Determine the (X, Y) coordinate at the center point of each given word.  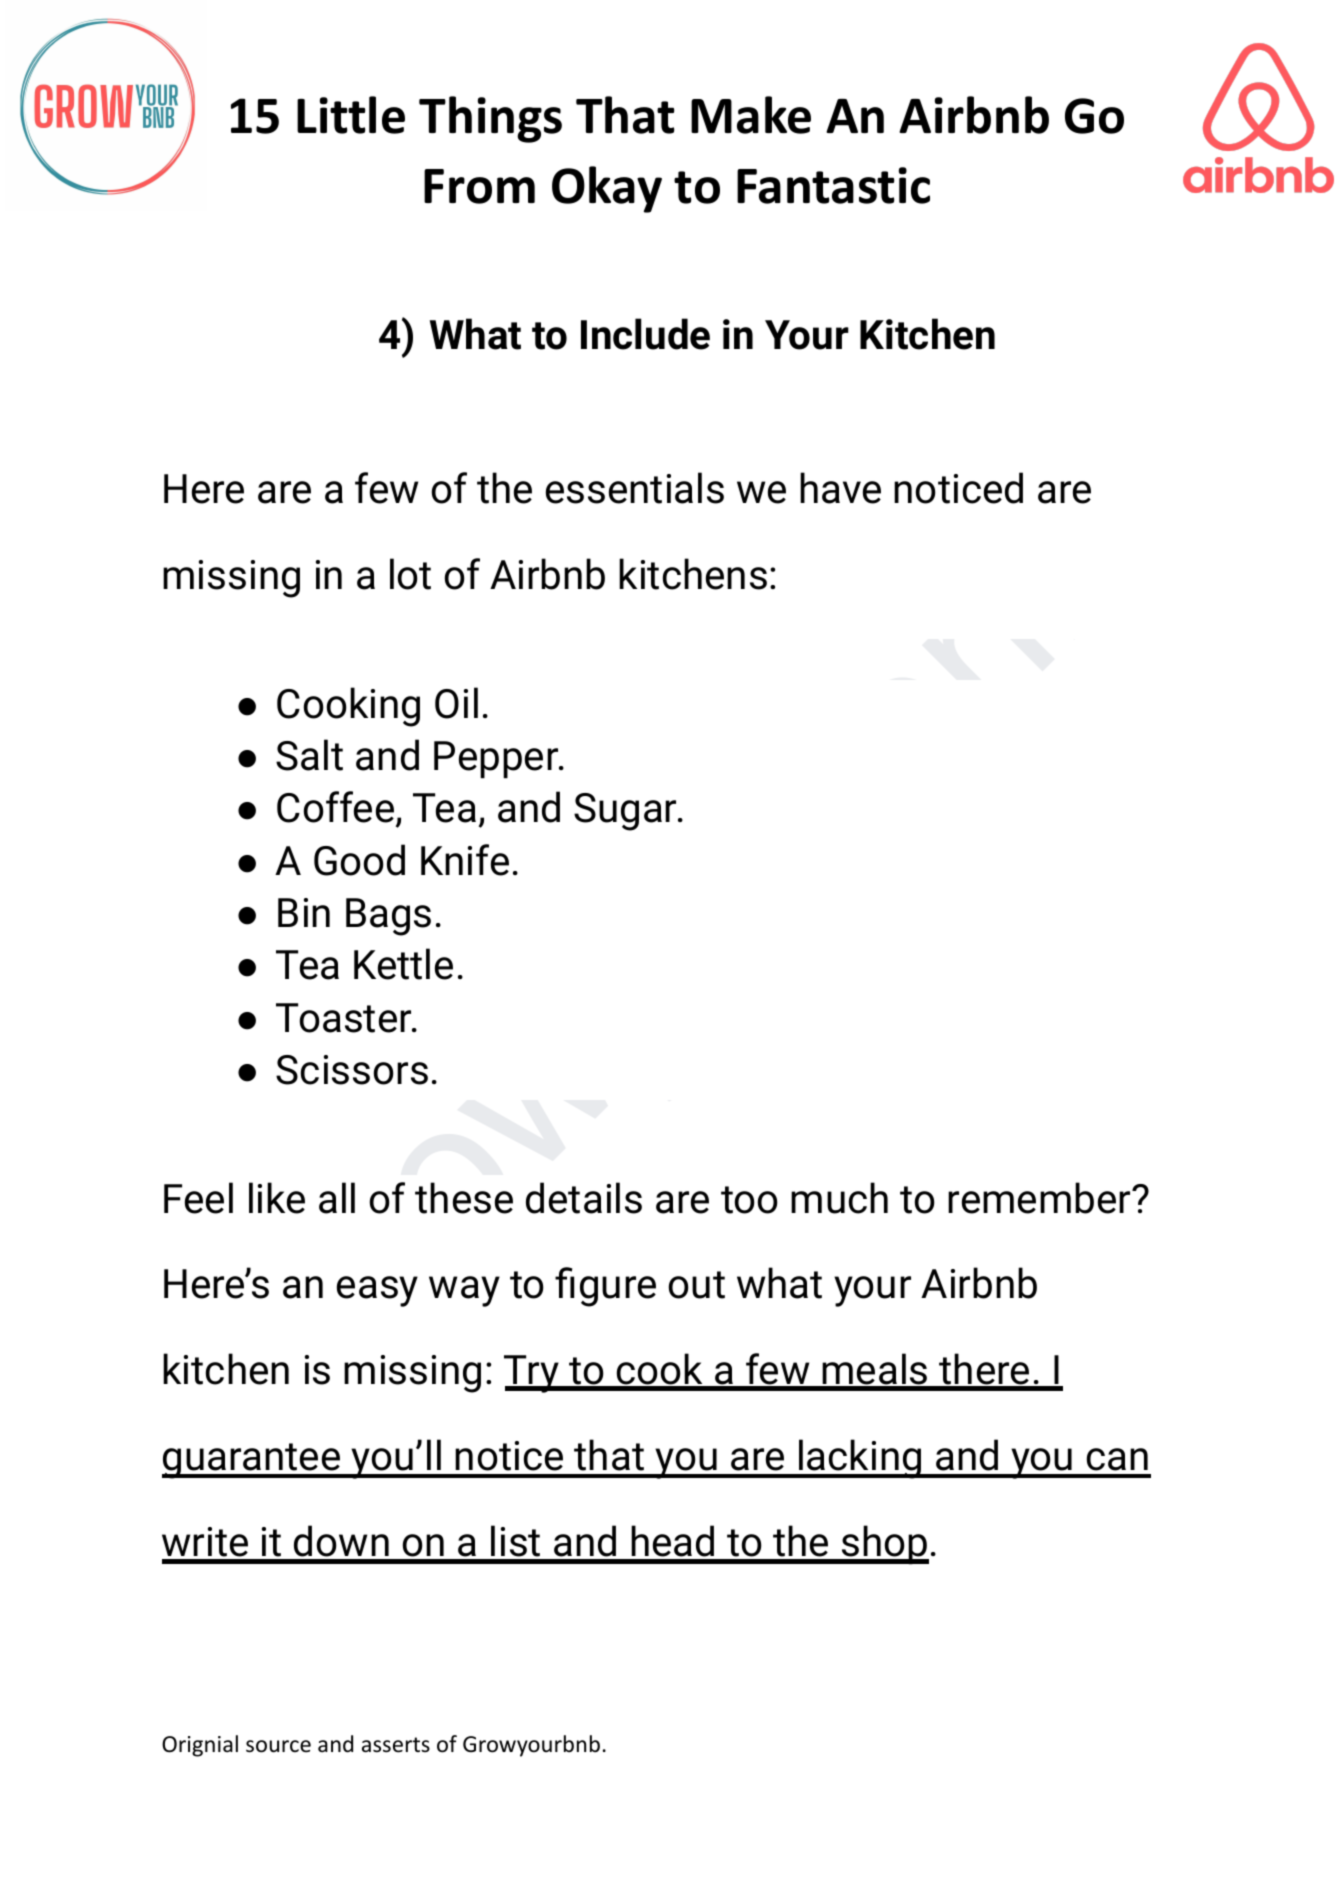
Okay (607, 189)
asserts (396, 1745)
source (278, 1746)
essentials (635, 488)
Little (351, 115)
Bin (304, 912)
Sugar (626, 812)
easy (377, 1291)
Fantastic (833, 185)
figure (605, 1287)
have (840, 488)
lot (410, 574)
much (839, 1198)
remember (1040, 1198)
